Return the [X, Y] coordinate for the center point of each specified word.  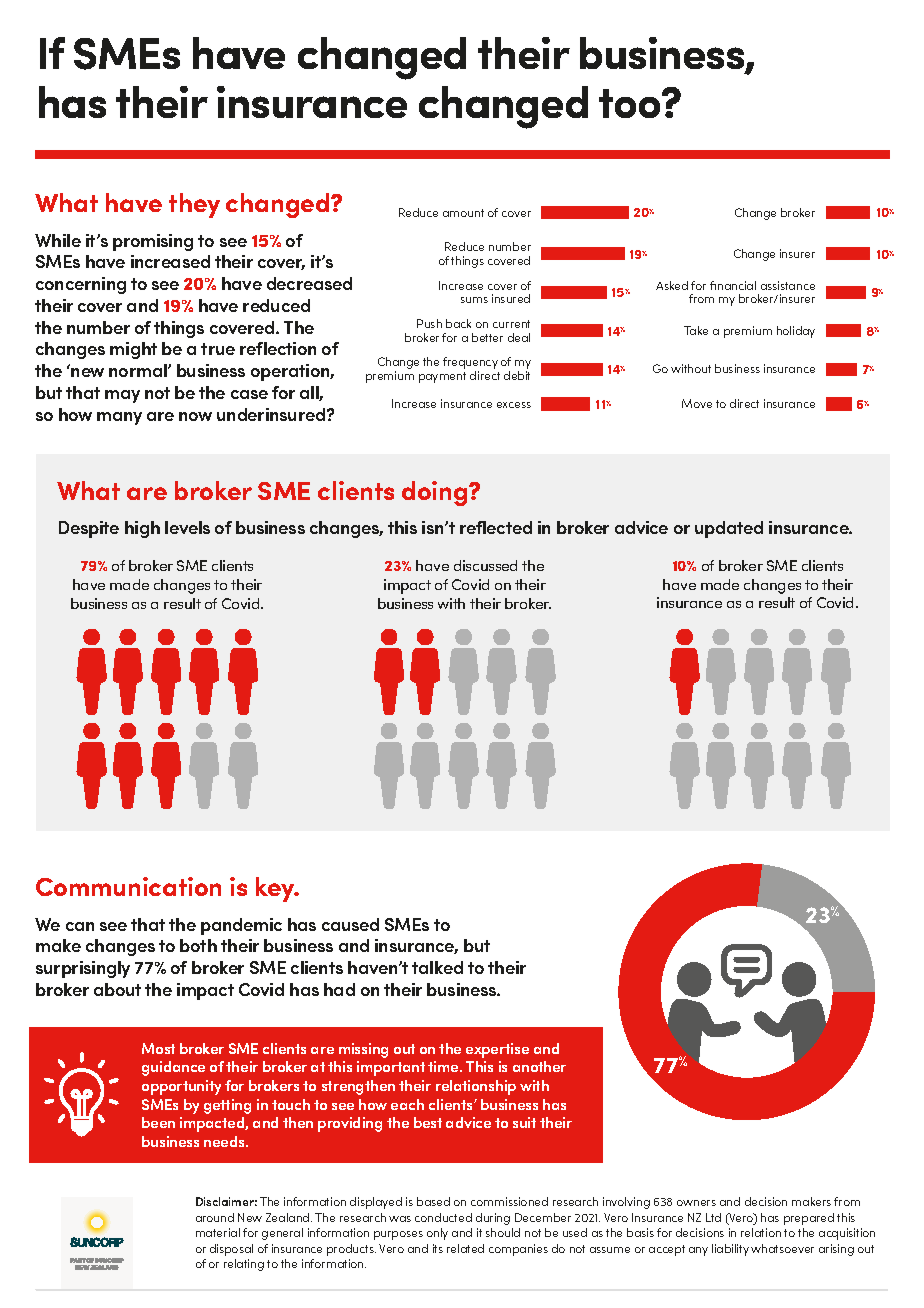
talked [437, 967]
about [117, 989]
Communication [128, 886]
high [142, 529]
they [194, 205]
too [631, 103]
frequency [470, 364]
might [133, 350]
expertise [497, 1050]
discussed [485, 565]
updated [729, 529]
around [215, 1217]
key [276, 889]
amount [463, 213]
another [539, 1066]
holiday [796, 332]
